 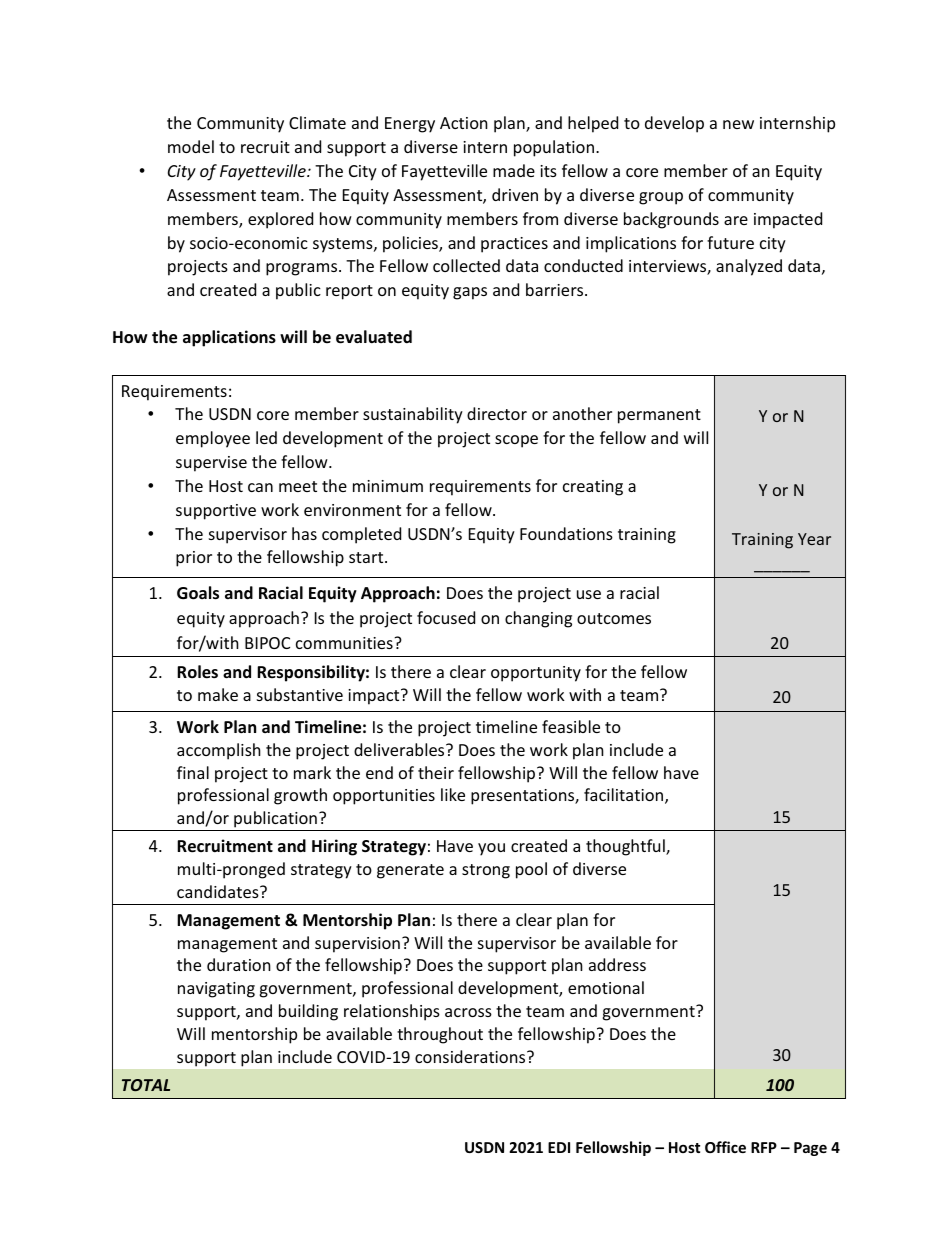 What do you see at coordinates (725, 1147) in the screenshot?
I see `Office` at bounding box center [725, 1147].
